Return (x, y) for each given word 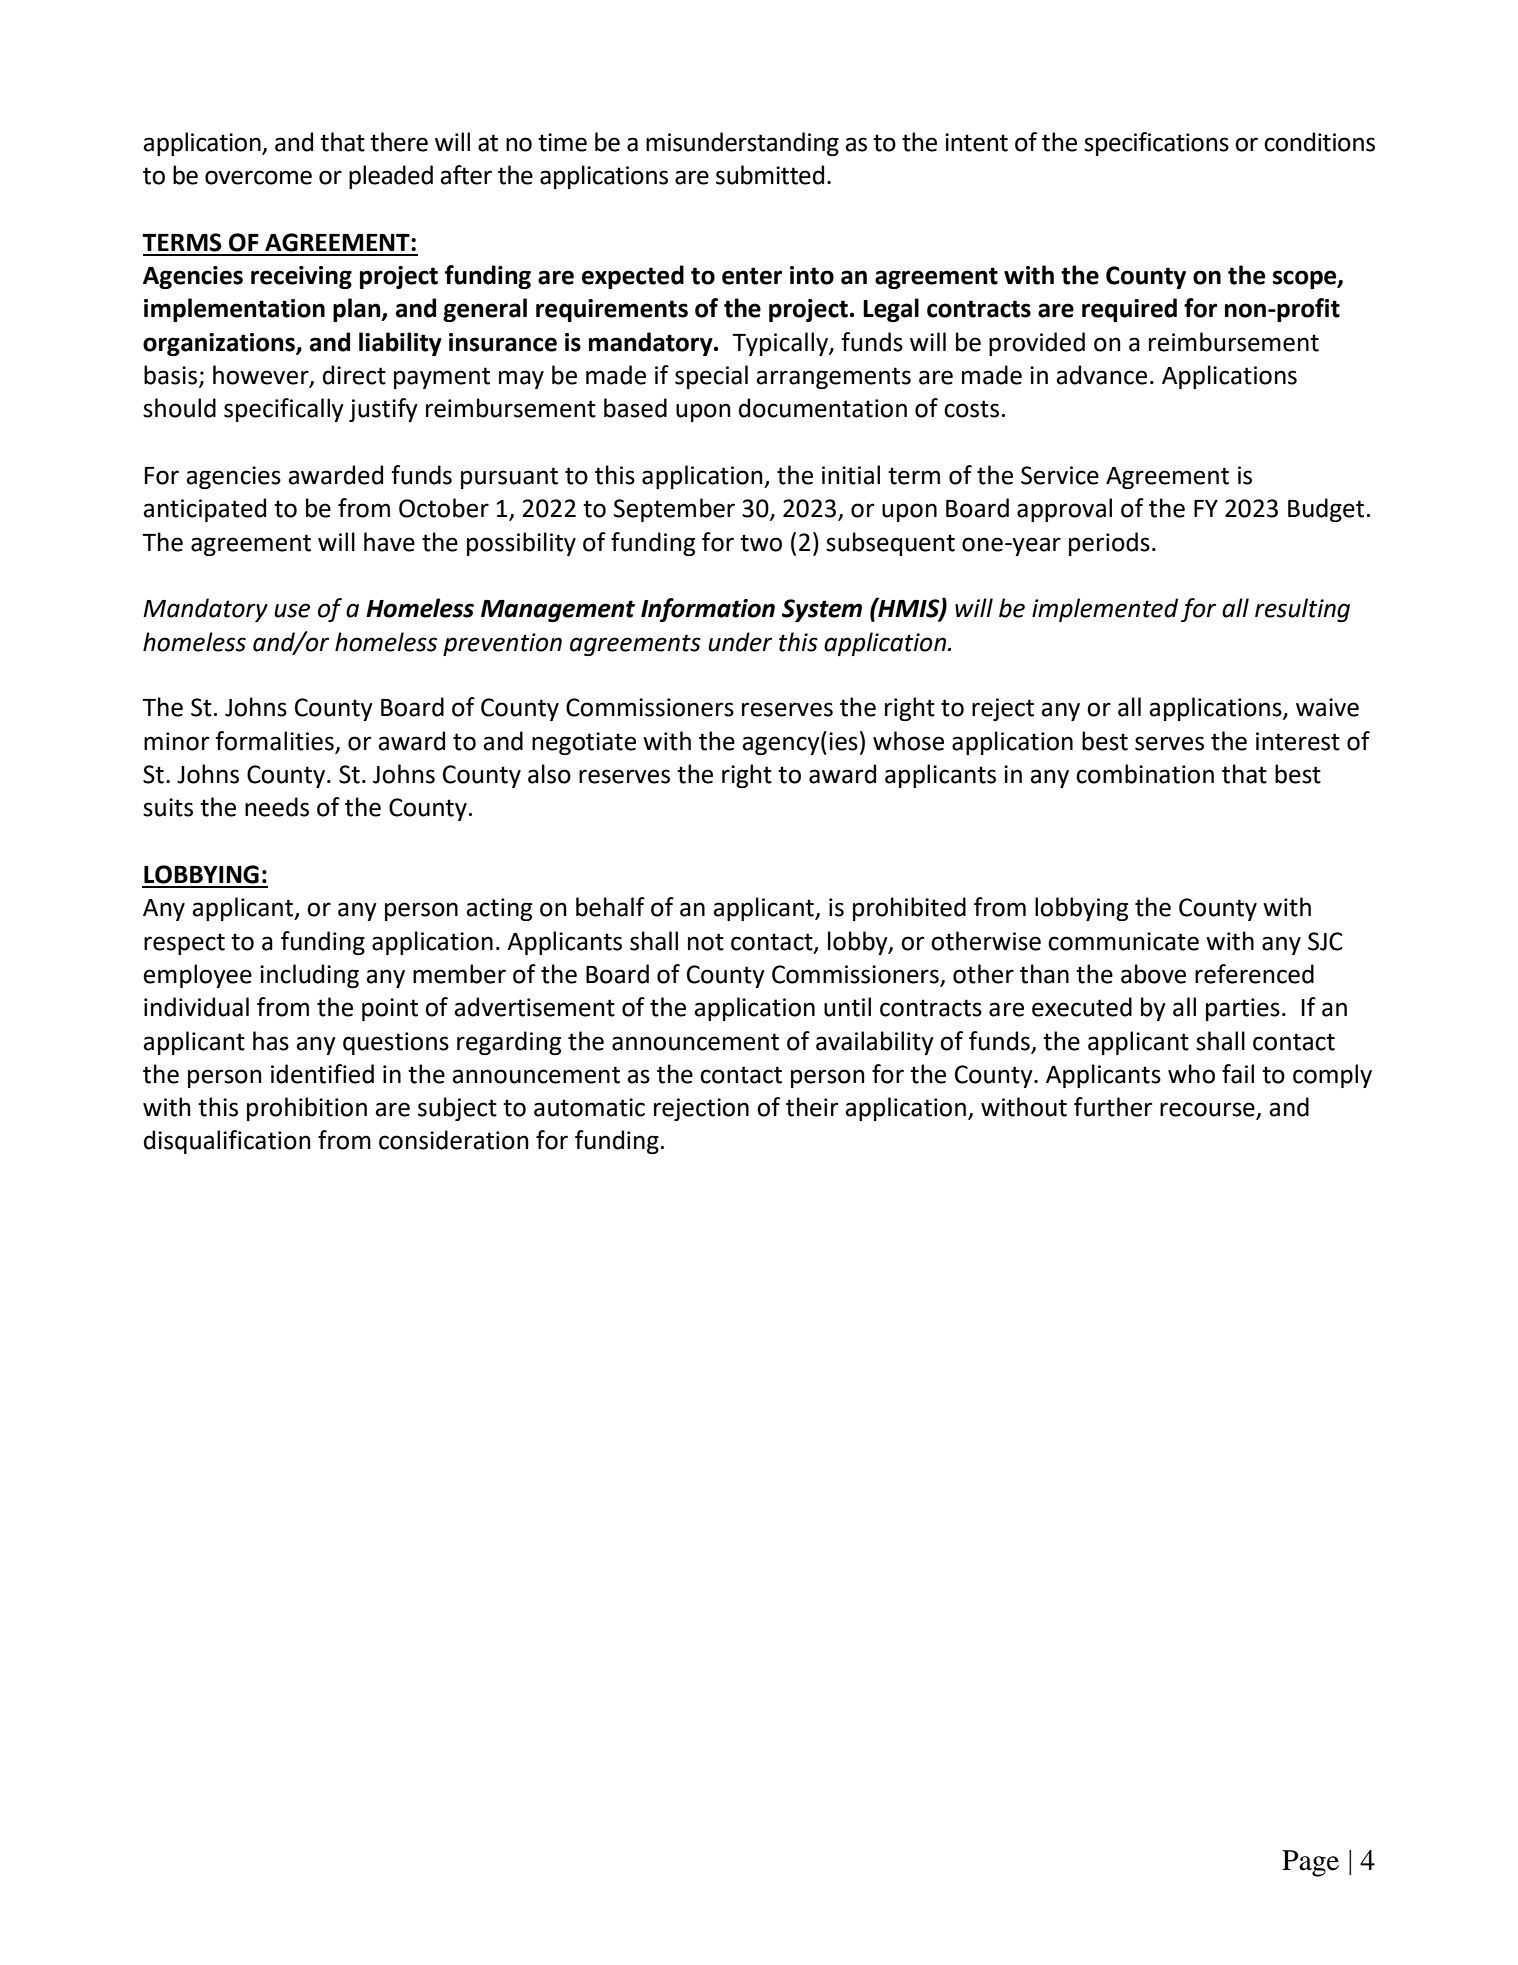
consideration (454, 1140)
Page (1310, 1863)
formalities (274, 741)
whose (908, 741)
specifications (1156, 144)
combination (1145, 774)
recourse (1208, 1110)
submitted (770, 175)
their (812, 1107)
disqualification (227, 1142)
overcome (258, 177)
